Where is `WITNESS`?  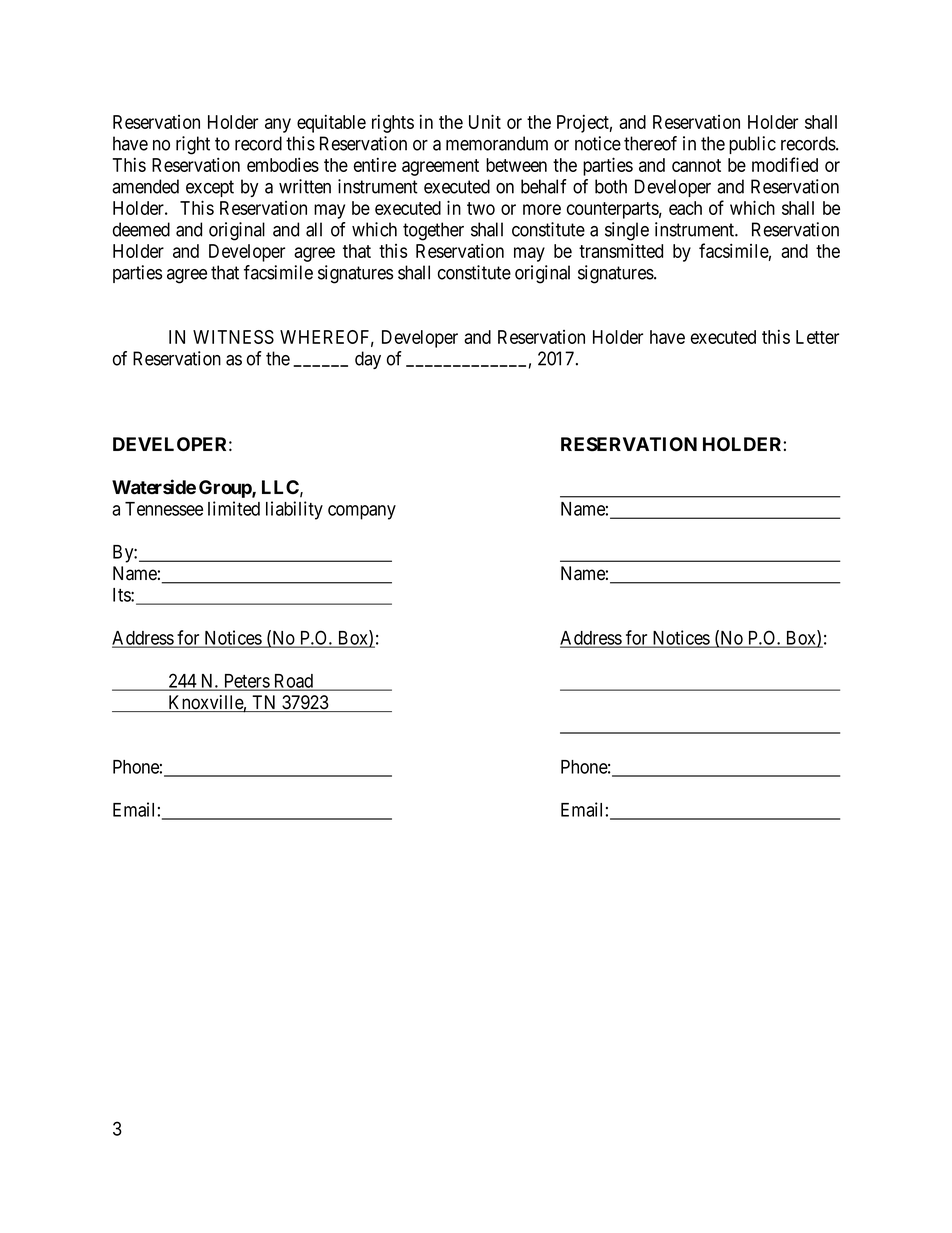
WITNESS is located at coordinates (233, 337).
